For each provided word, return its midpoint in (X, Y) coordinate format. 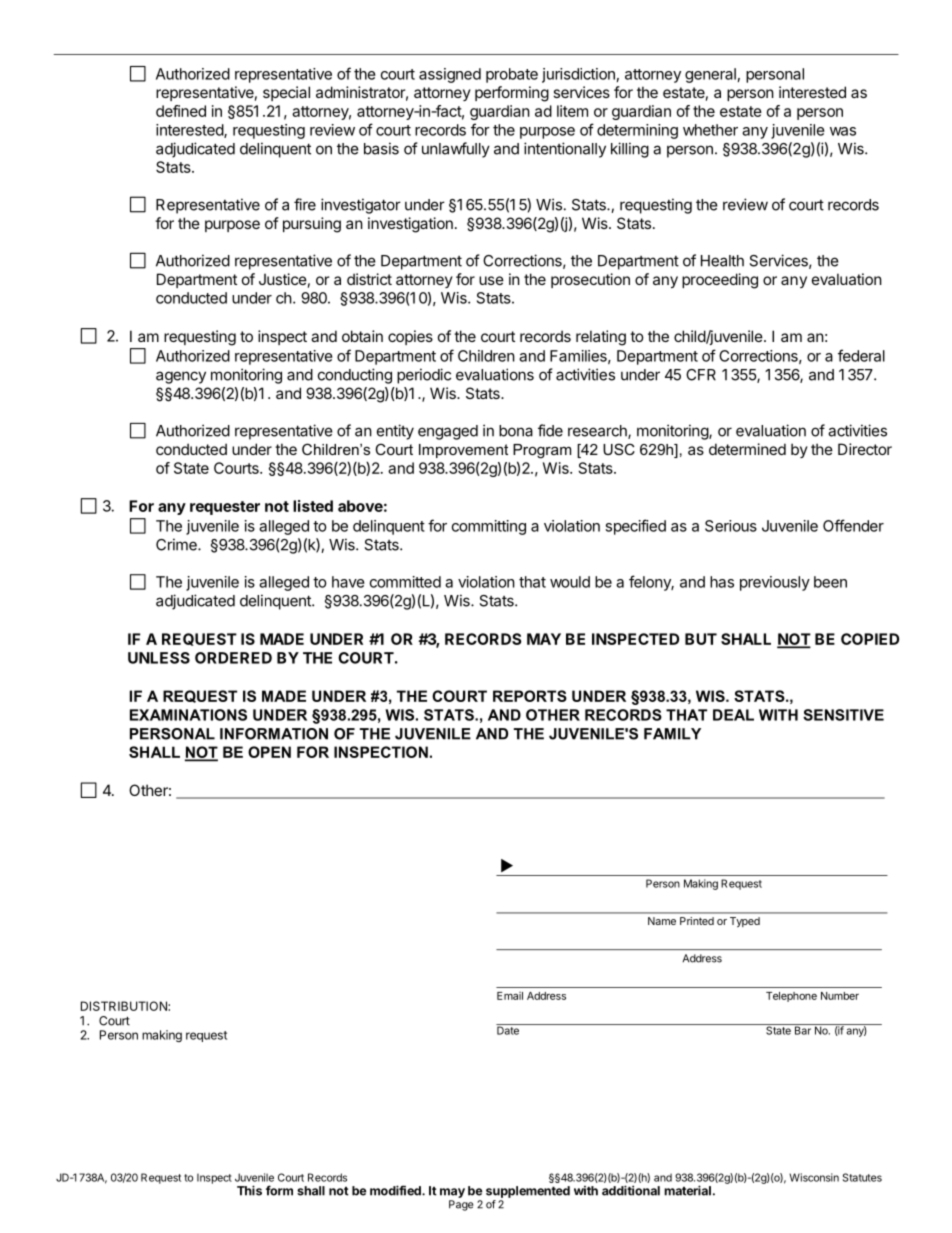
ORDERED (233, 658)
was (843, 131)
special (286, 93)
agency (181, 377)
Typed (745, 922)
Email (510, 996)
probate (512, 75)
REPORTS (530, 696)
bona (516, 431)
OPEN (269, 752)
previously (775, 583)
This (249, 1190)
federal (861, 355)
